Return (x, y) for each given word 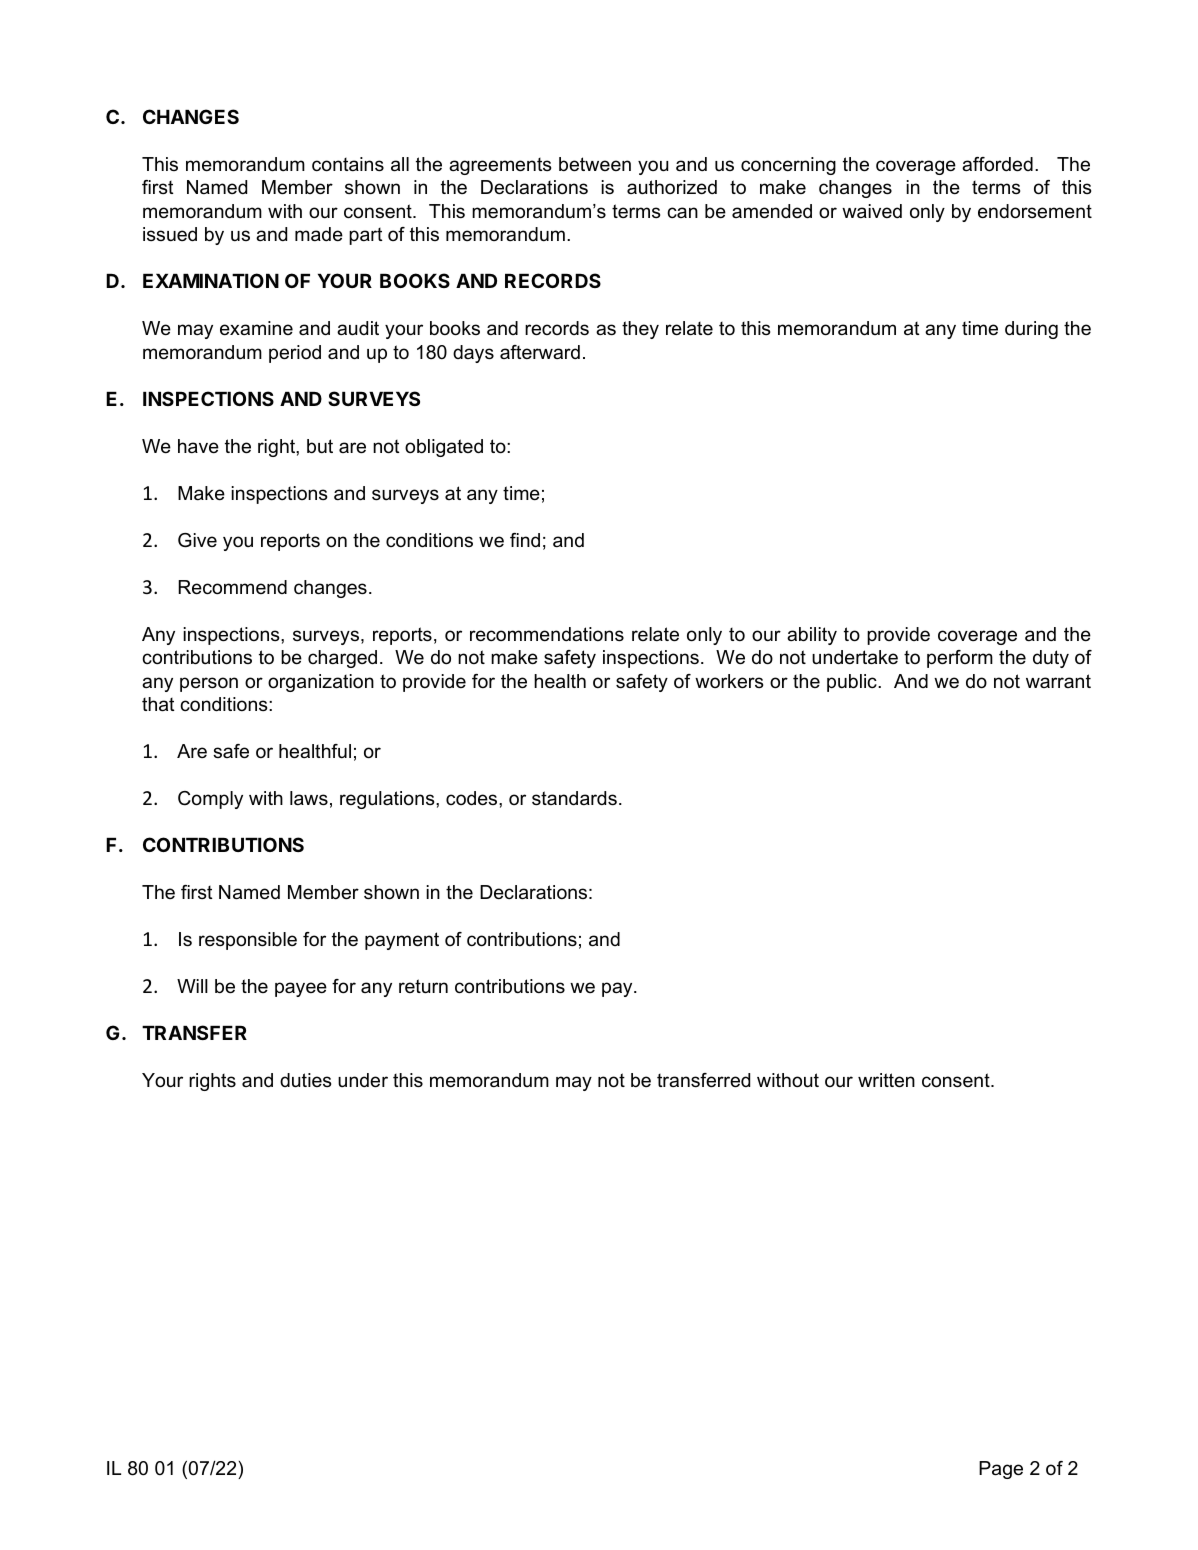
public (853, 683)
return (423, 986)
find (525, 540)
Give (197, 540)
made (319, 234)
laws (309, 798)
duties (305, 1080)
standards (574, 798)
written (886, 1080)
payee (301, 989)
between (595, 164)
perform (960, 659)
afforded (997, 164)
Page (1001, 1470)
